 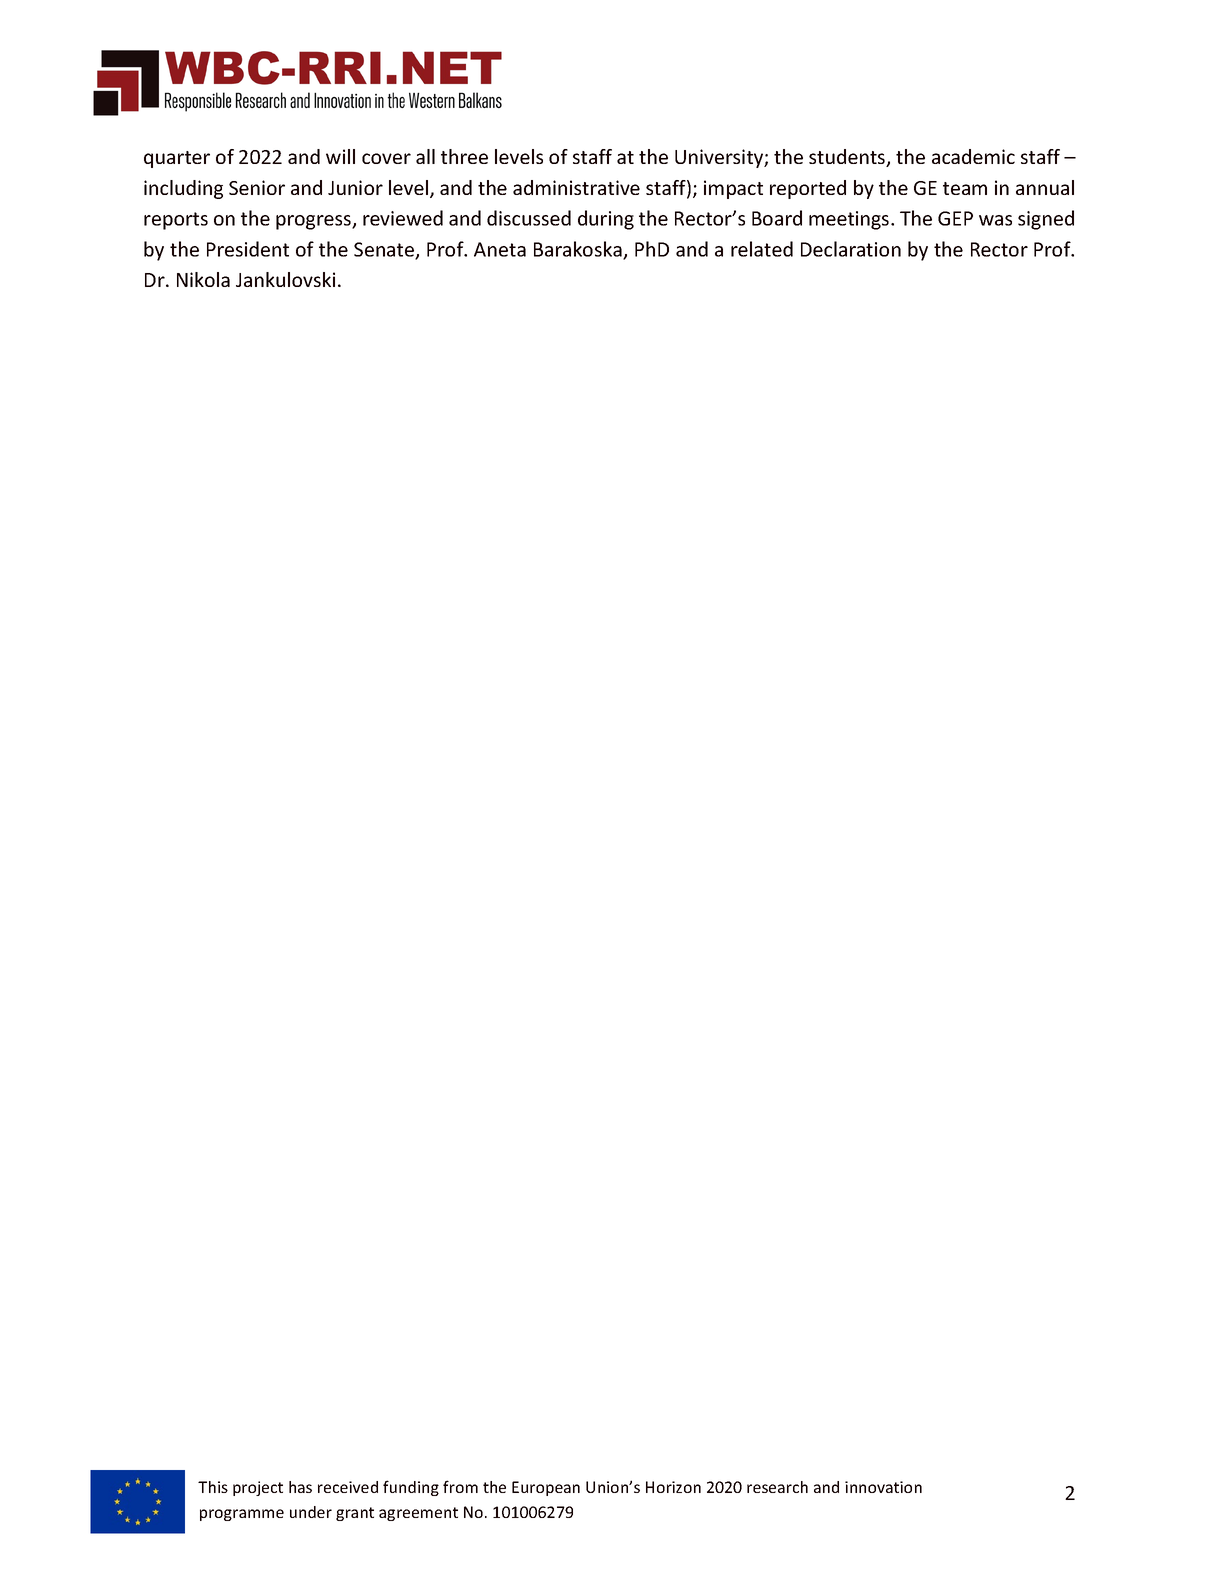 I want to click on European, so click(x=546, y=1488).
